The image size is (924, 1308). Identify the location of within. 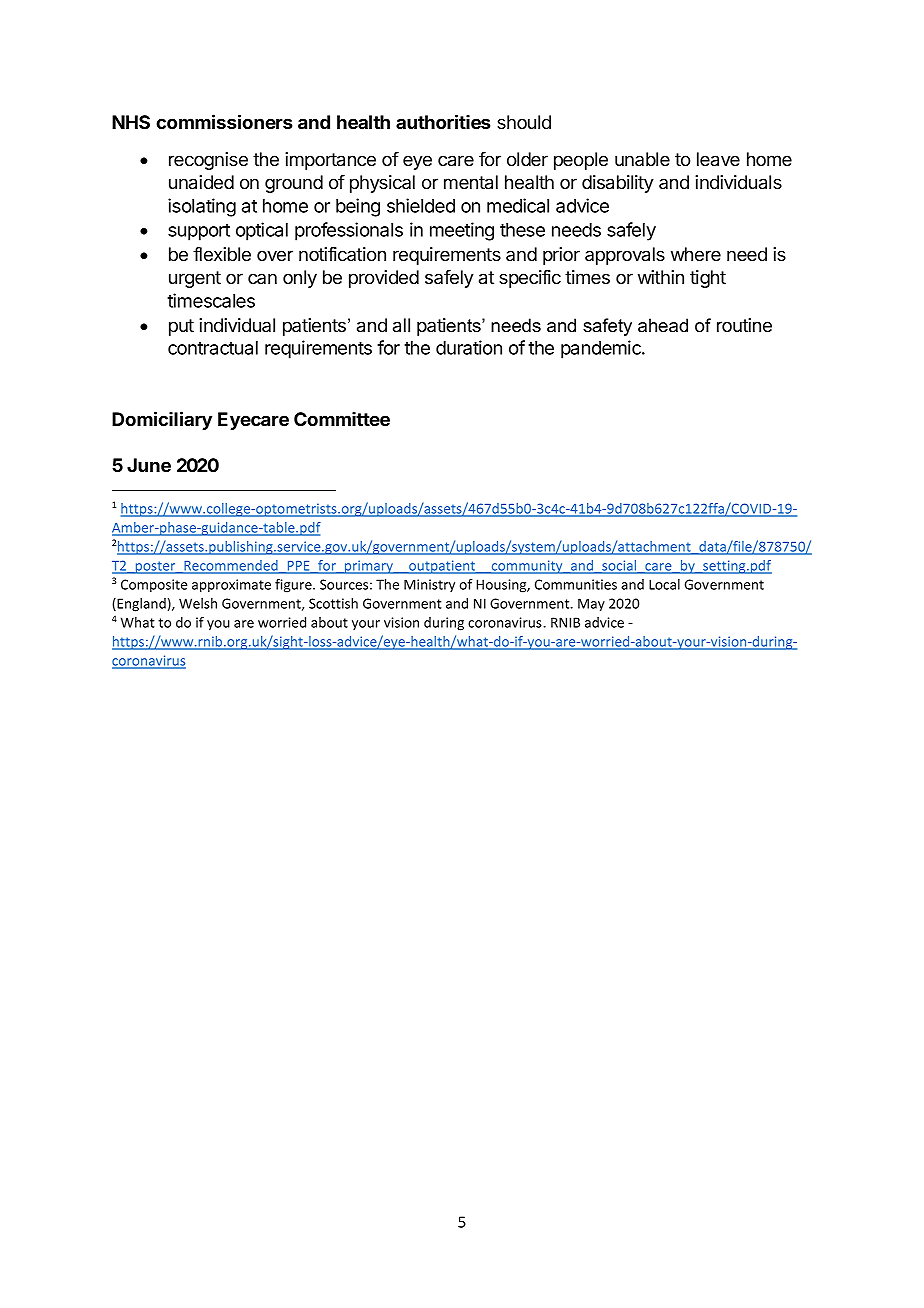
(661, 277).
